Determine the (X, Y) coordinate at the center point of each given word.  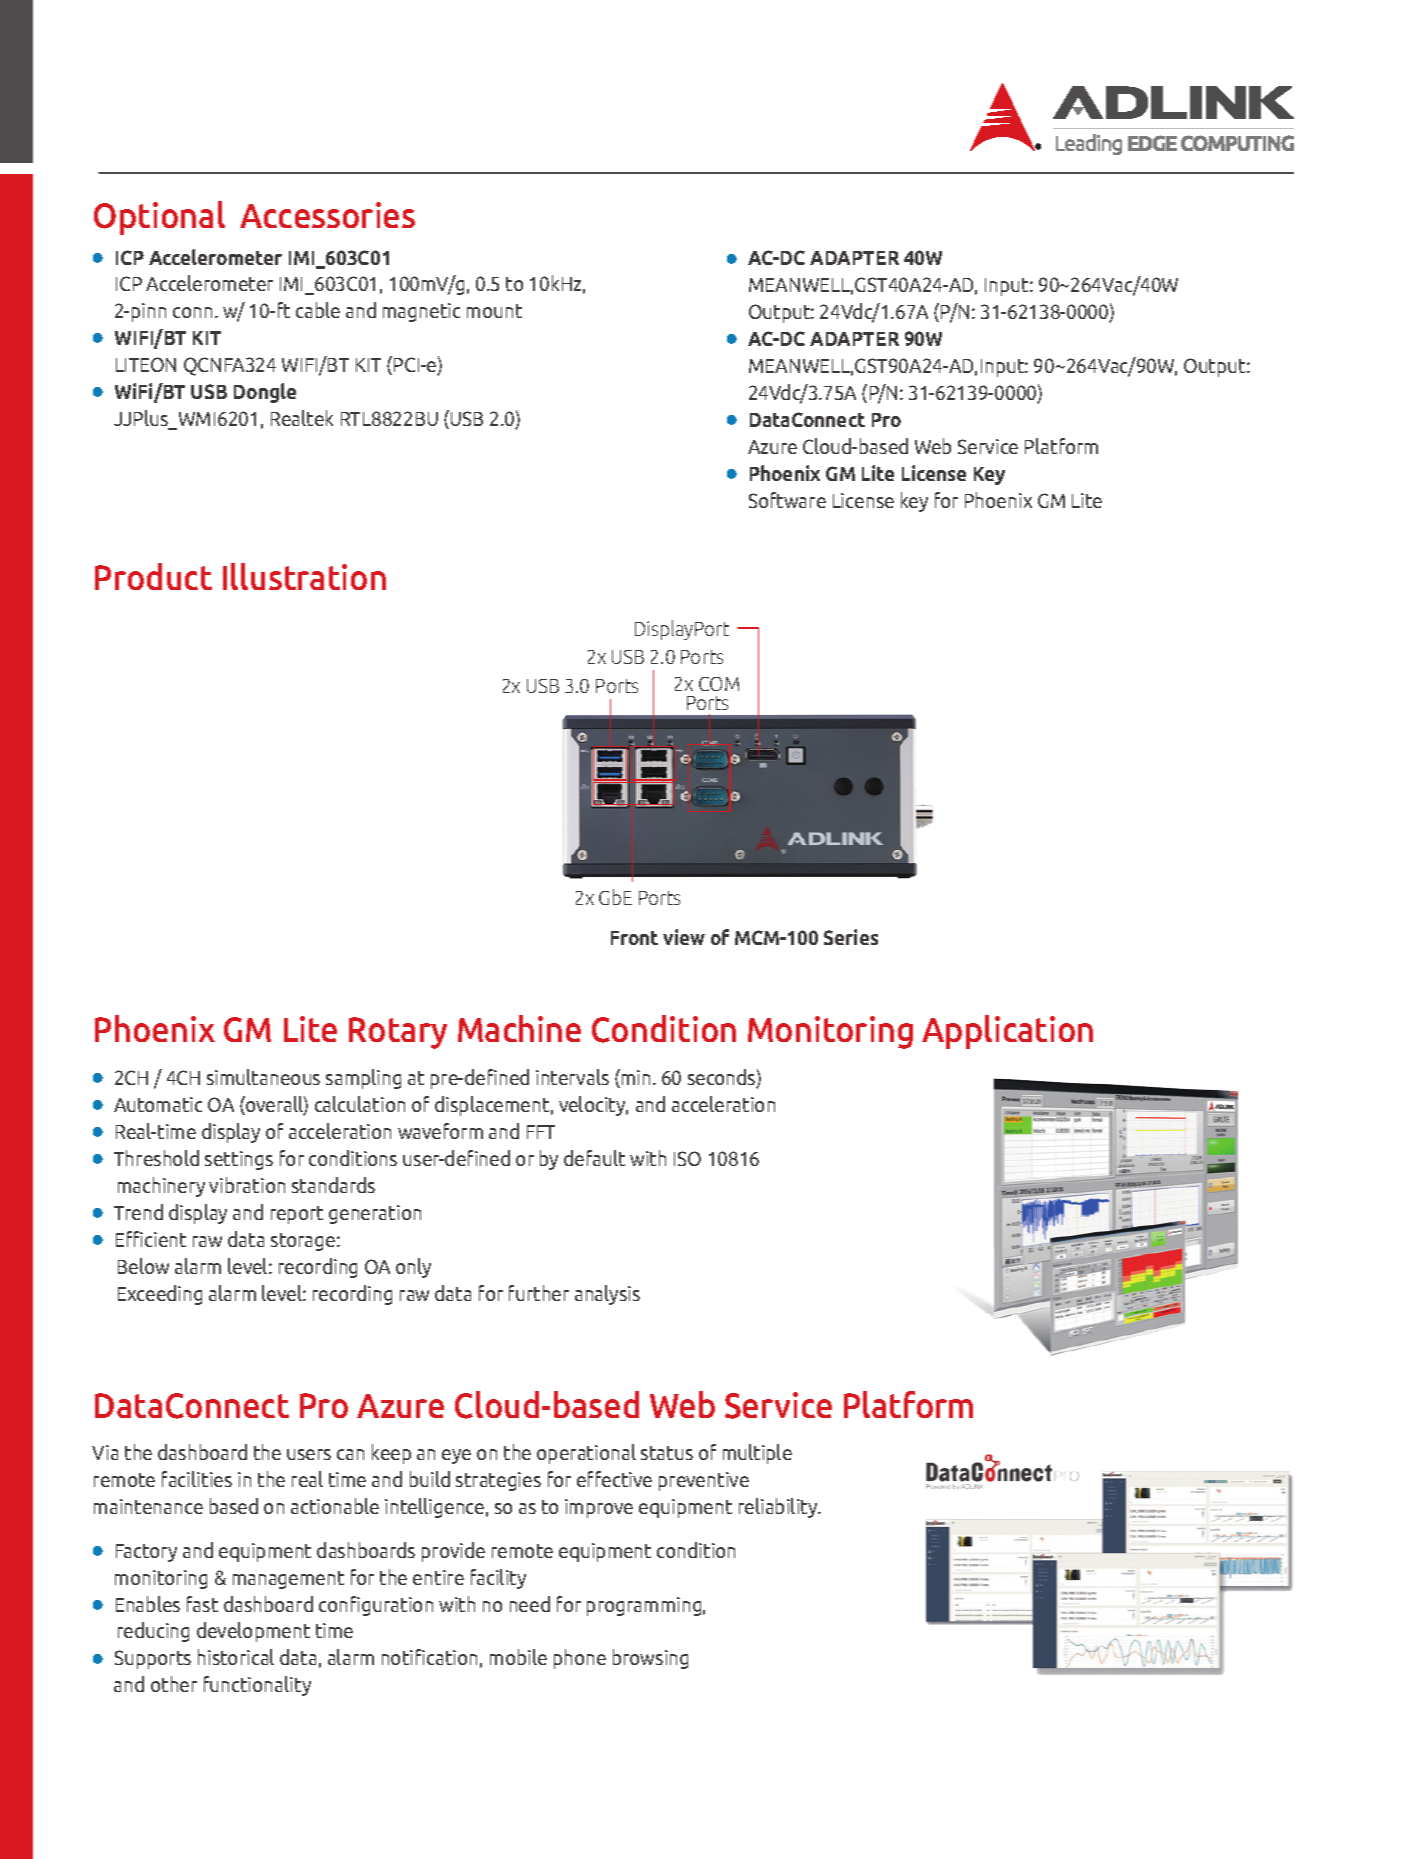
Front (634, 938)
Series (851, 937)
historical (236, 1657)
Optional (159, 218)
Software (787, 500)
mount (494, 311)
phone (580, 1659)
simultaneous (263, 1077)
